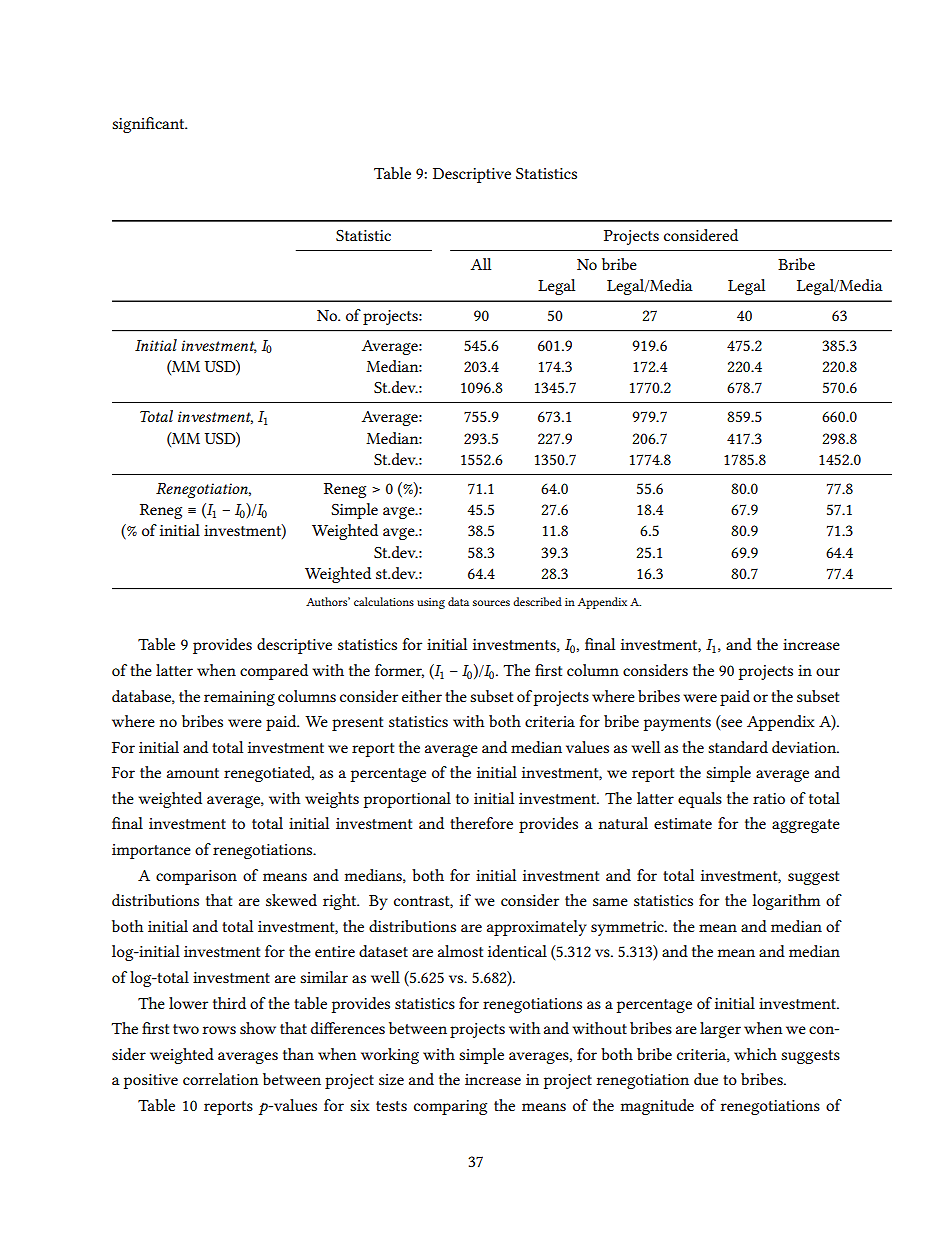 The height and width of the screenshot is (1233, 952). Describe the element at coordinates (738, 747) in the screenshot. I see `standard` at that location.
